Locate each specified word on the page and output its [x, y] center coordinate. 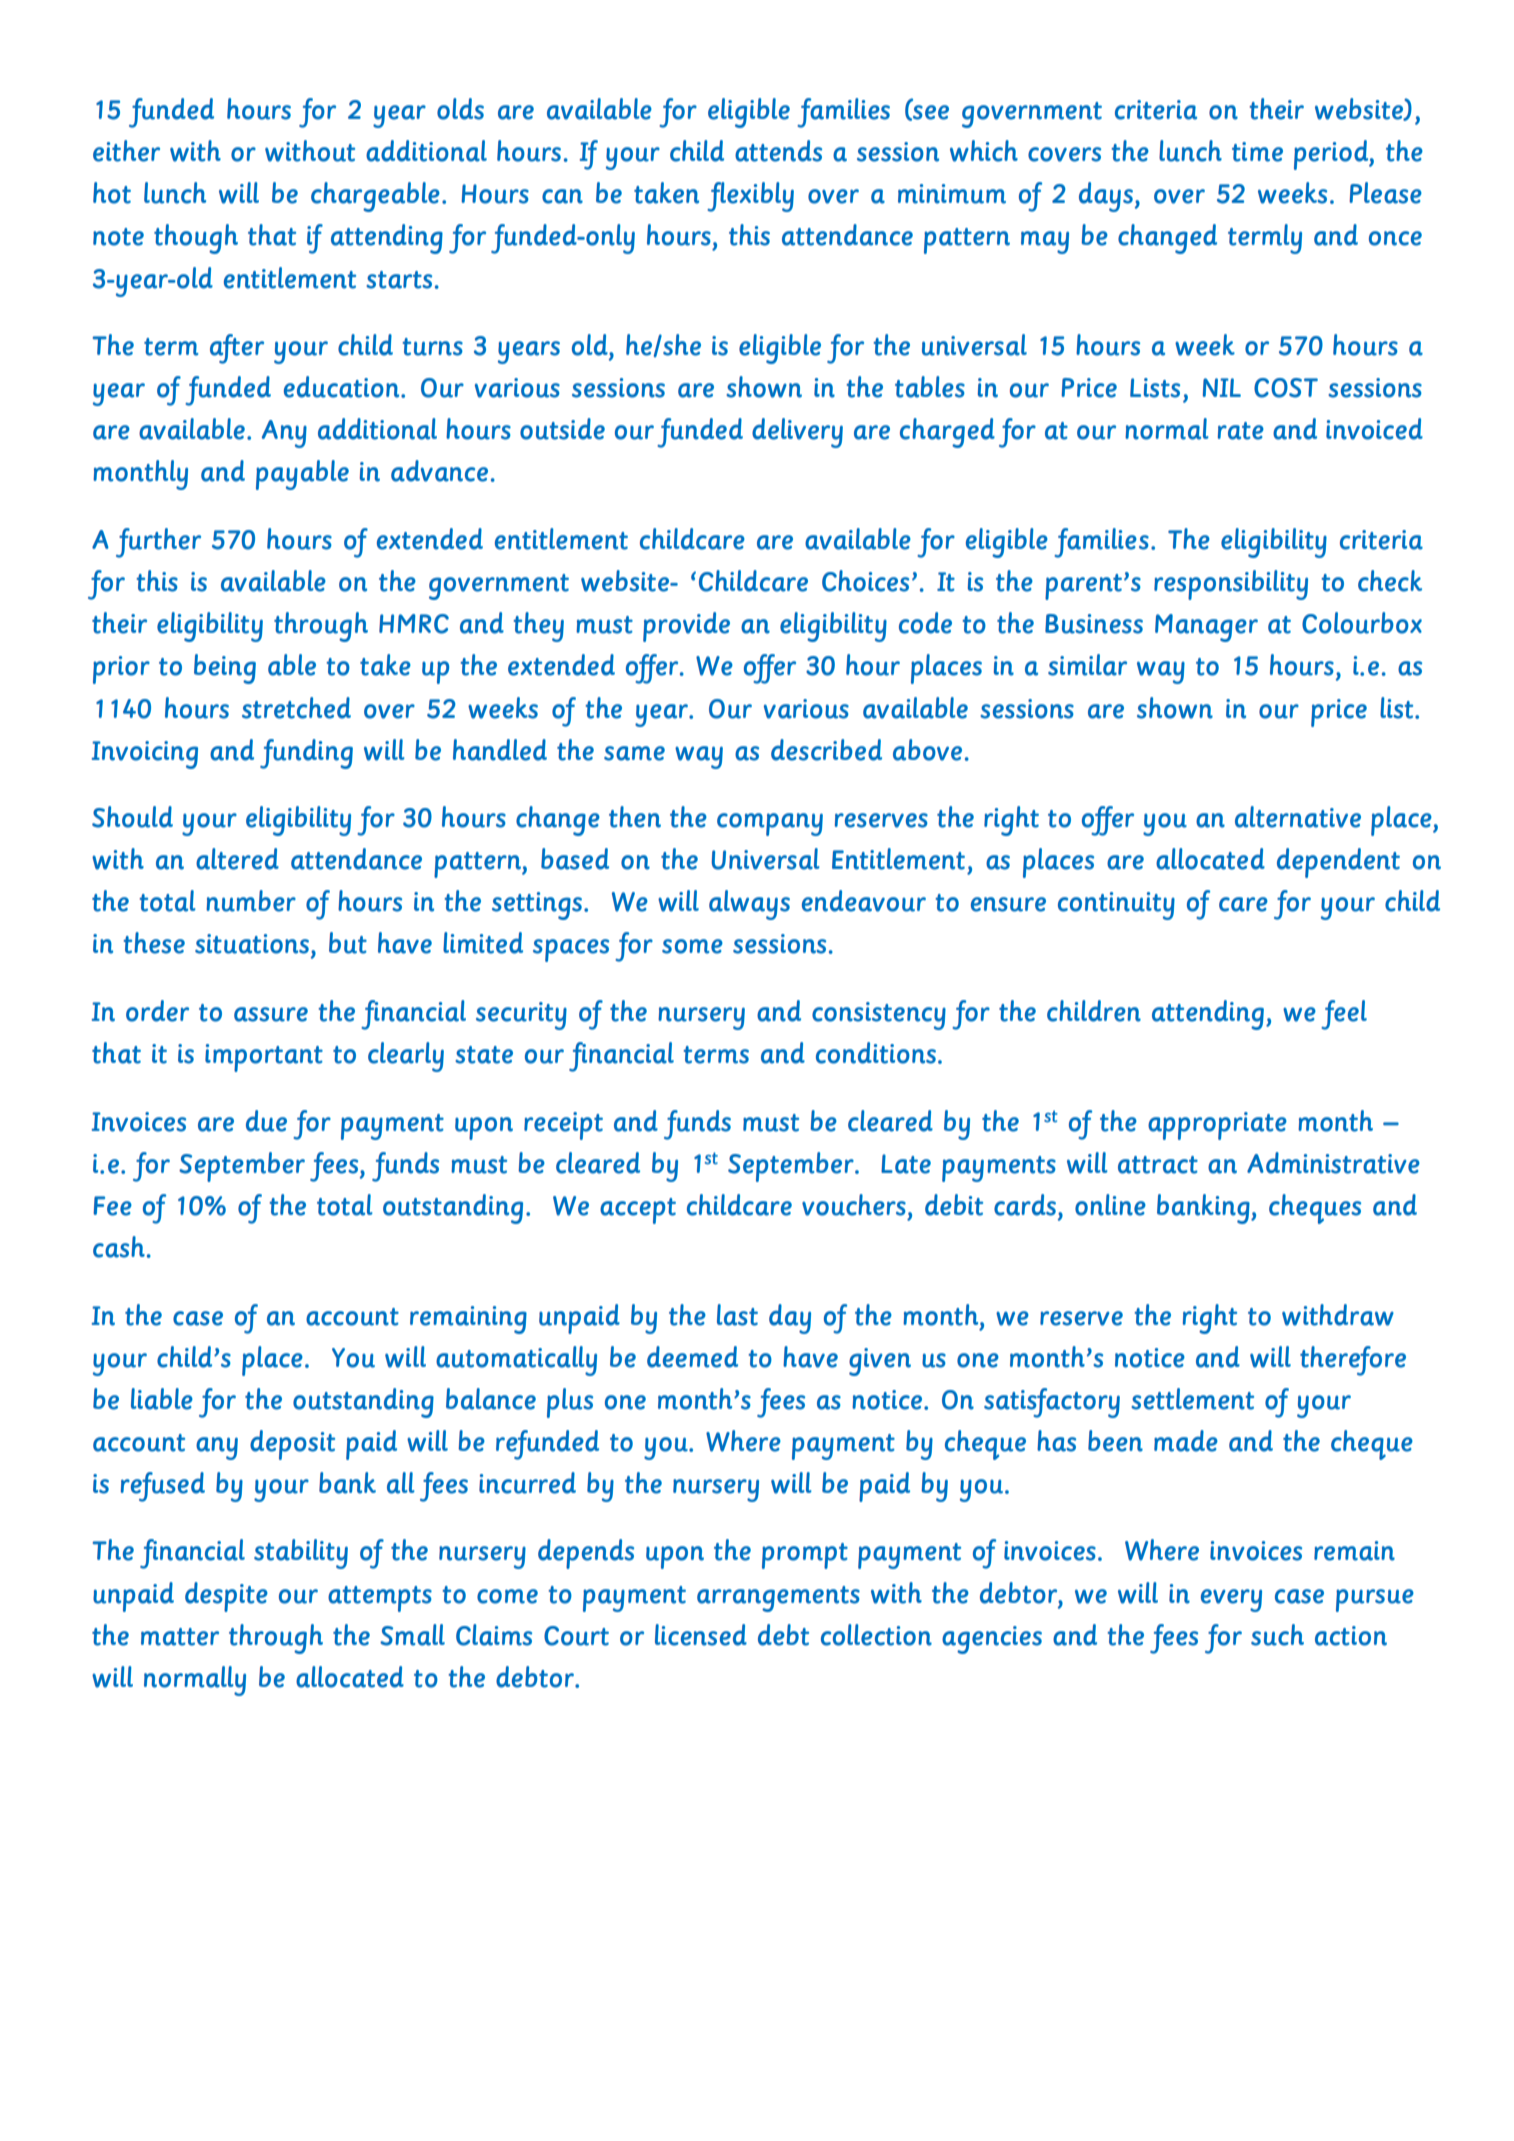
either [126, 151]
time [1257, 152]
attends [778, 151]
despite [226, 1597]
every [1231, 1600]
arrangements [778, 1599]
